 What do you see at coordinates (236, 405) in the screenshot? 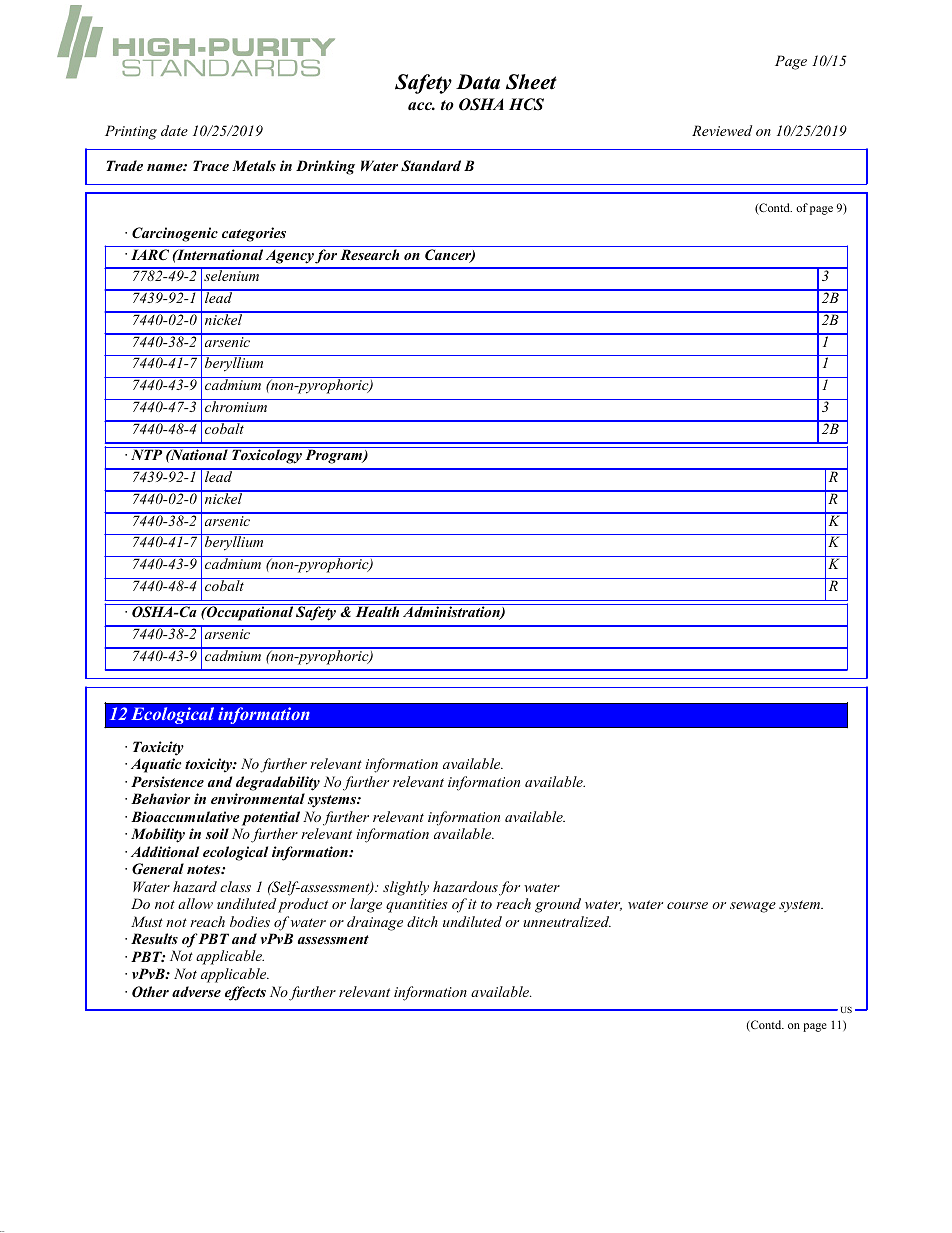
I see `chromium` at bounding box center [236, 405].
